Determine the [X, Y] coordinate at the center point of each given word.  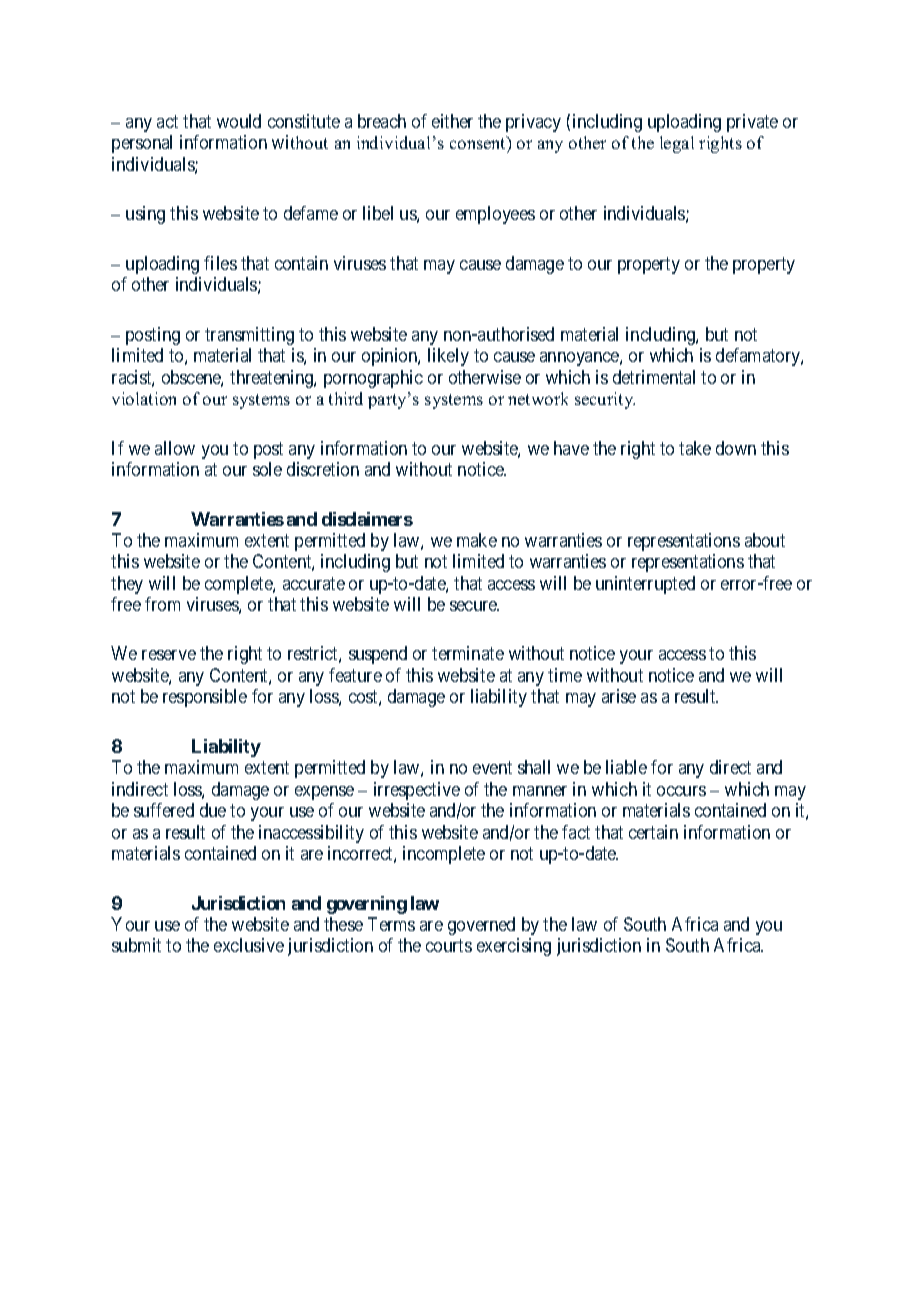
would [239, 121]
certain [653, 832]
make [477, 540]
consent [479, 144]
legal [677, 144]
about [765, 540]
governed [481, 926]
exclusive [249, 945]
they [127, 585]
